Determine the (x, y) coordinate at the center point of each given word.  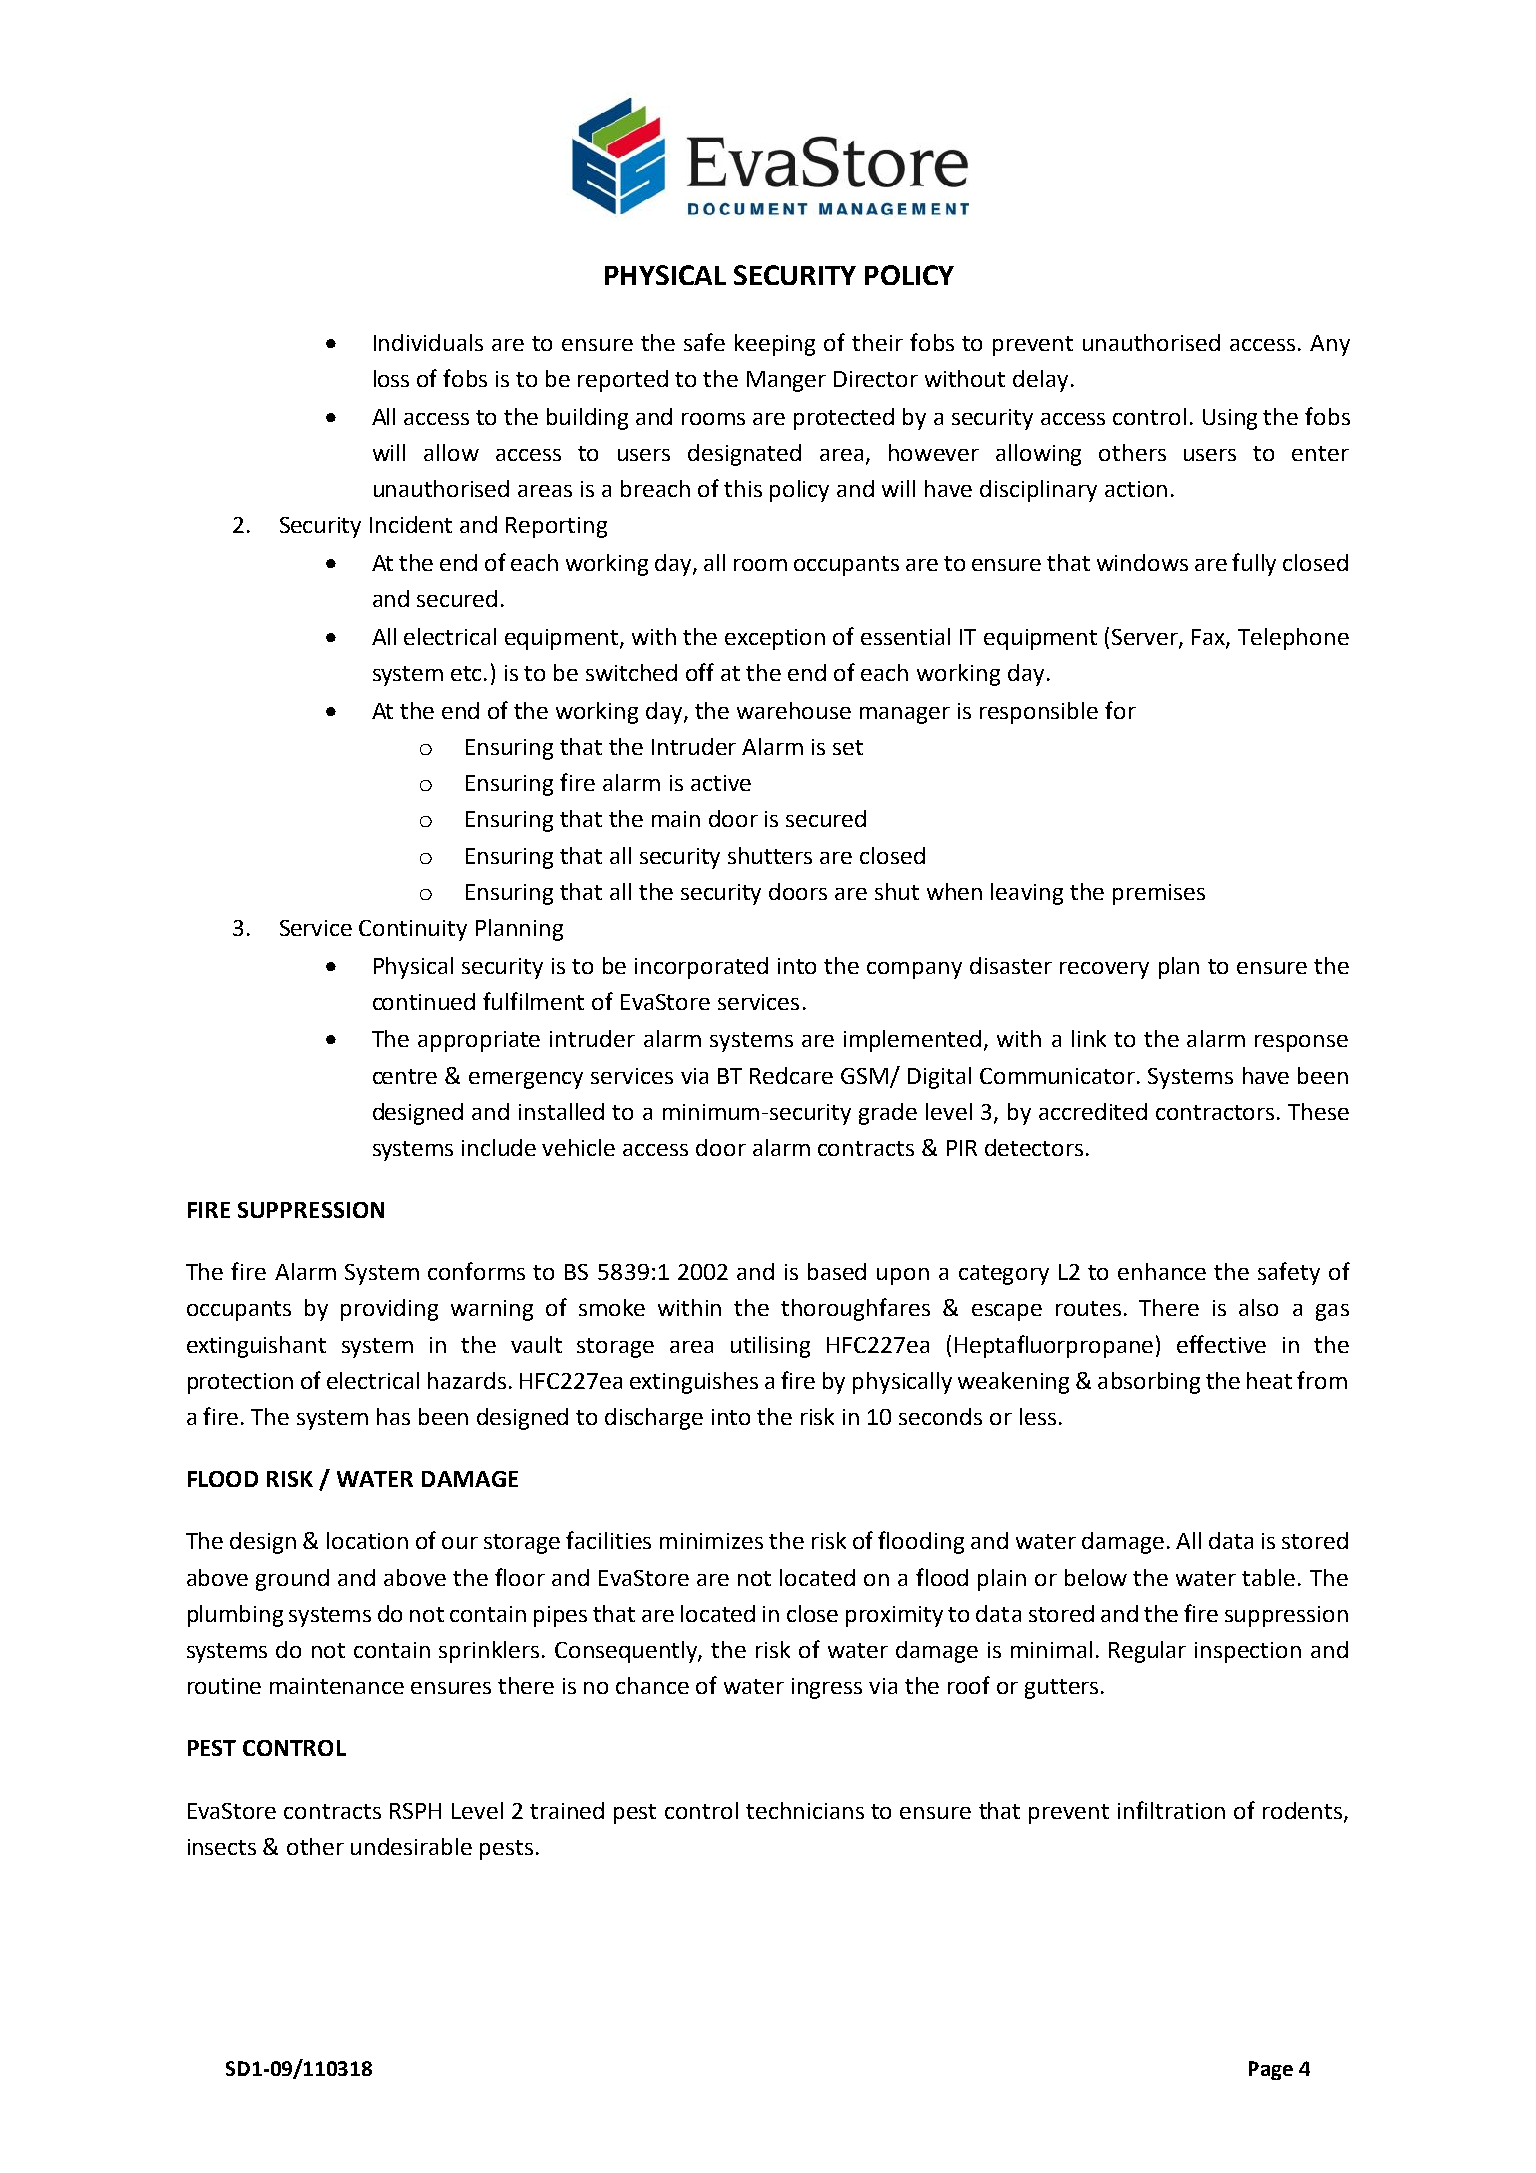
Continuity (413, 930)
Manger (786, 381)
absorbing (1149, 1383)
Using (1230, 419)
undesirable (411, 1846)
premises (1159, 894)
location (367, 1540)
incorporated (701, 968)
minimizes (711, 1541)
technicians (805, 1810)
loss (391, 378)
